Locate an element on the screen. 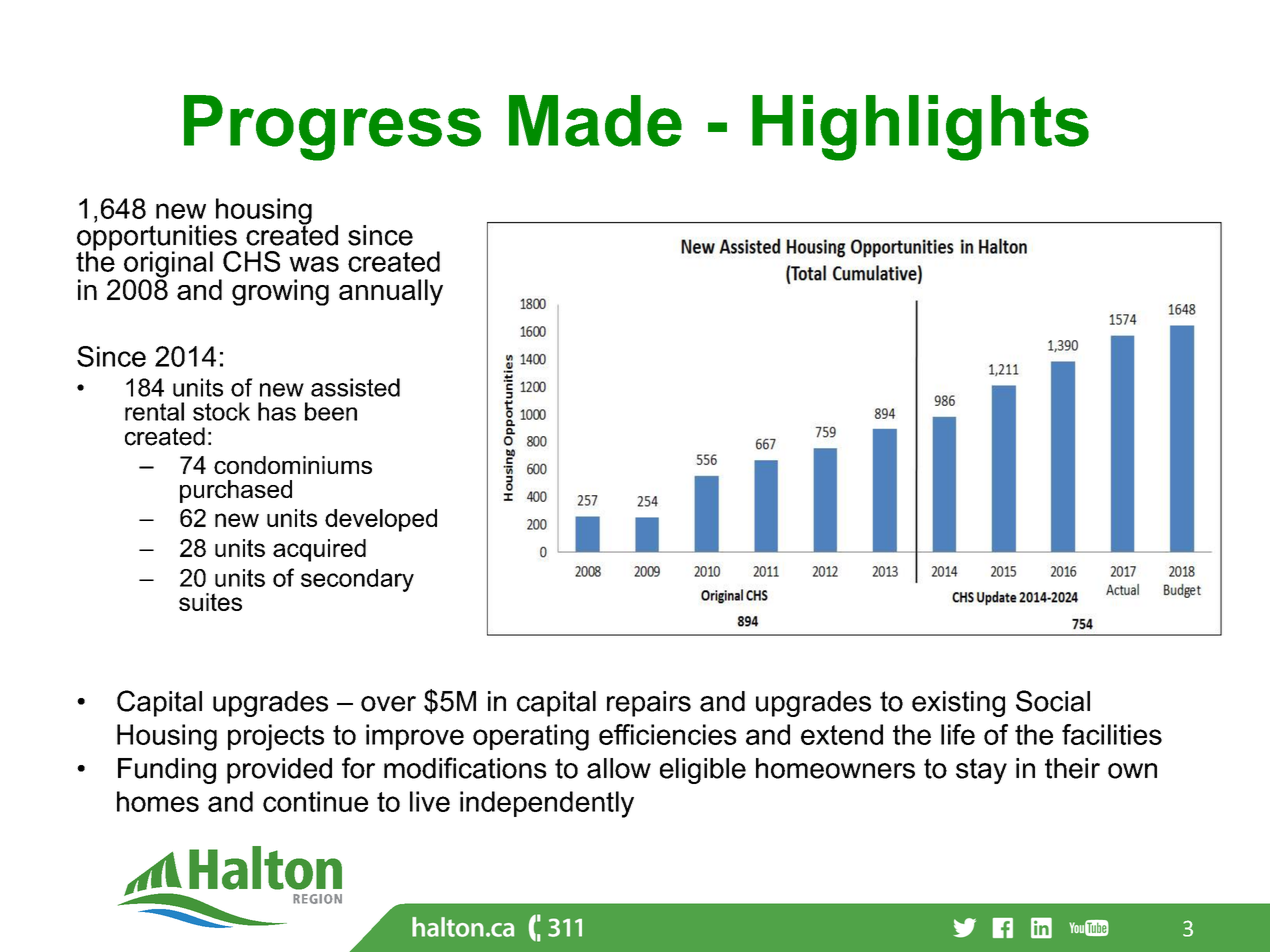  provided is located at coordinates (279, 771).
